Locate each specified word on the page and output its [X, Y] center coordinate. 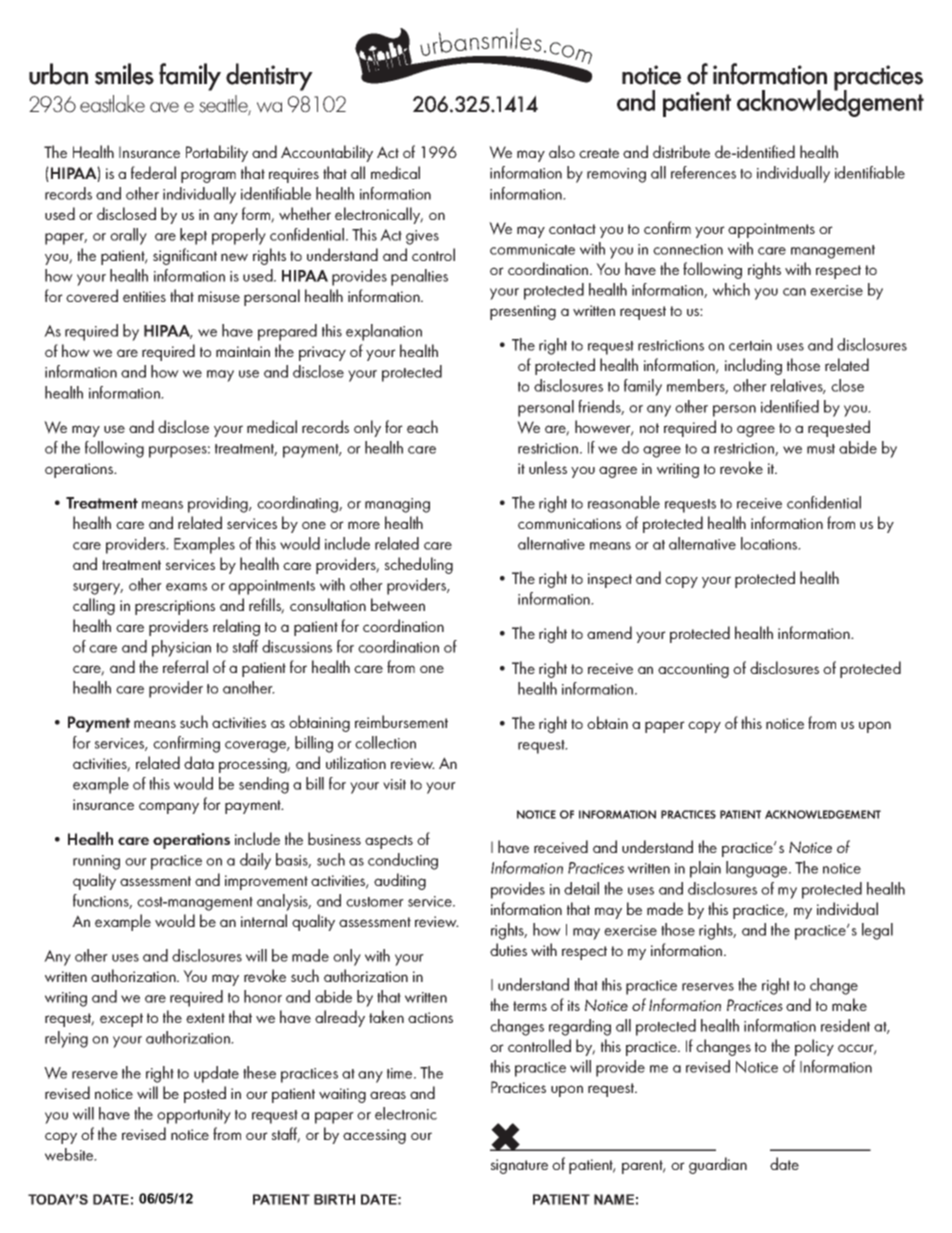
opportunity [194, 1116]
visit [394, 784]
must [821, 449]
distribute [681, 151]
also [562, 151]
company [169, 808]
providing [219, 504]
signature [519, 1166]
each [422, 426]
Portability [217, 153]
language [758, 869]
